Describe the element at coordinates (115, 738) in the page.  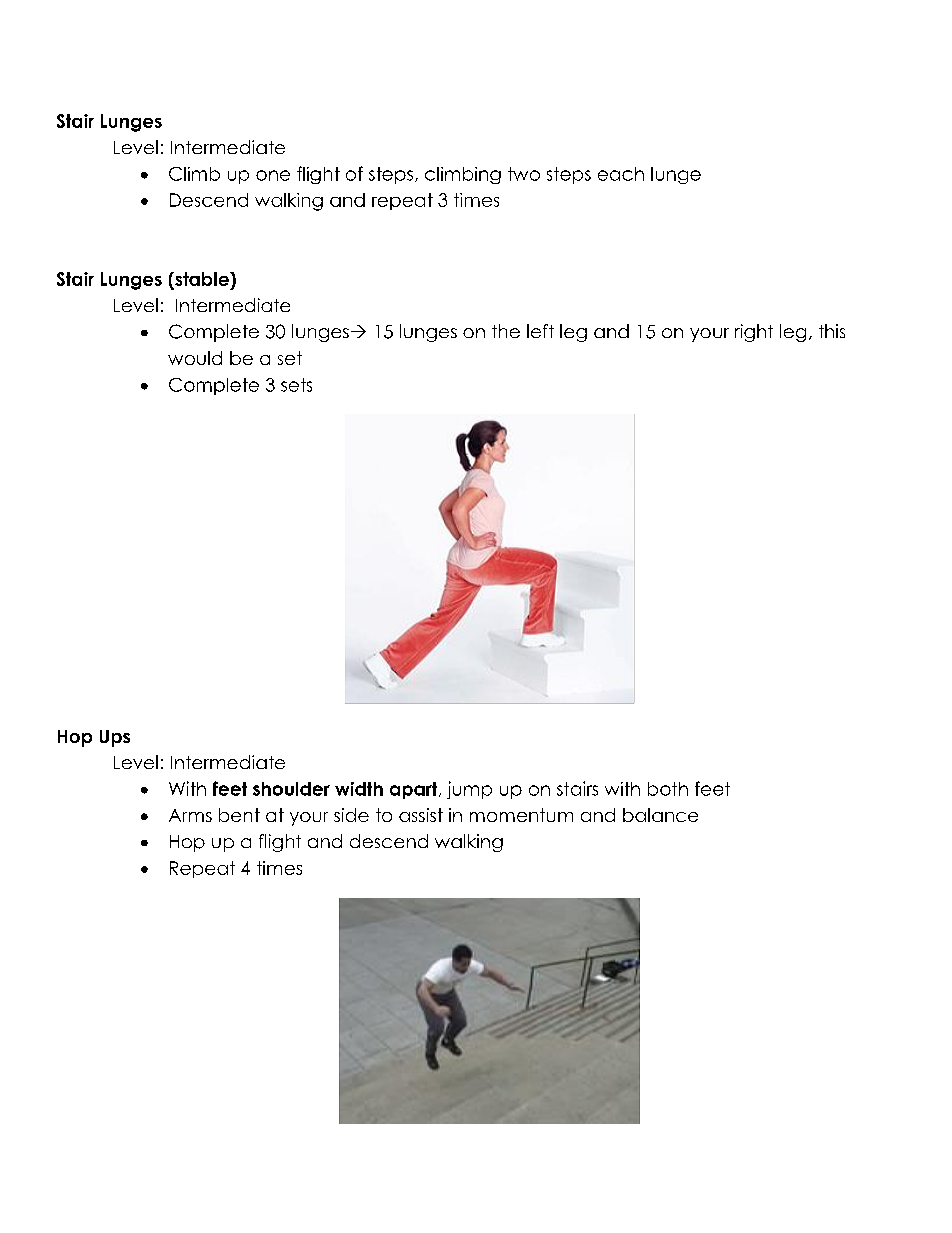
I see `Ups` at that location.
